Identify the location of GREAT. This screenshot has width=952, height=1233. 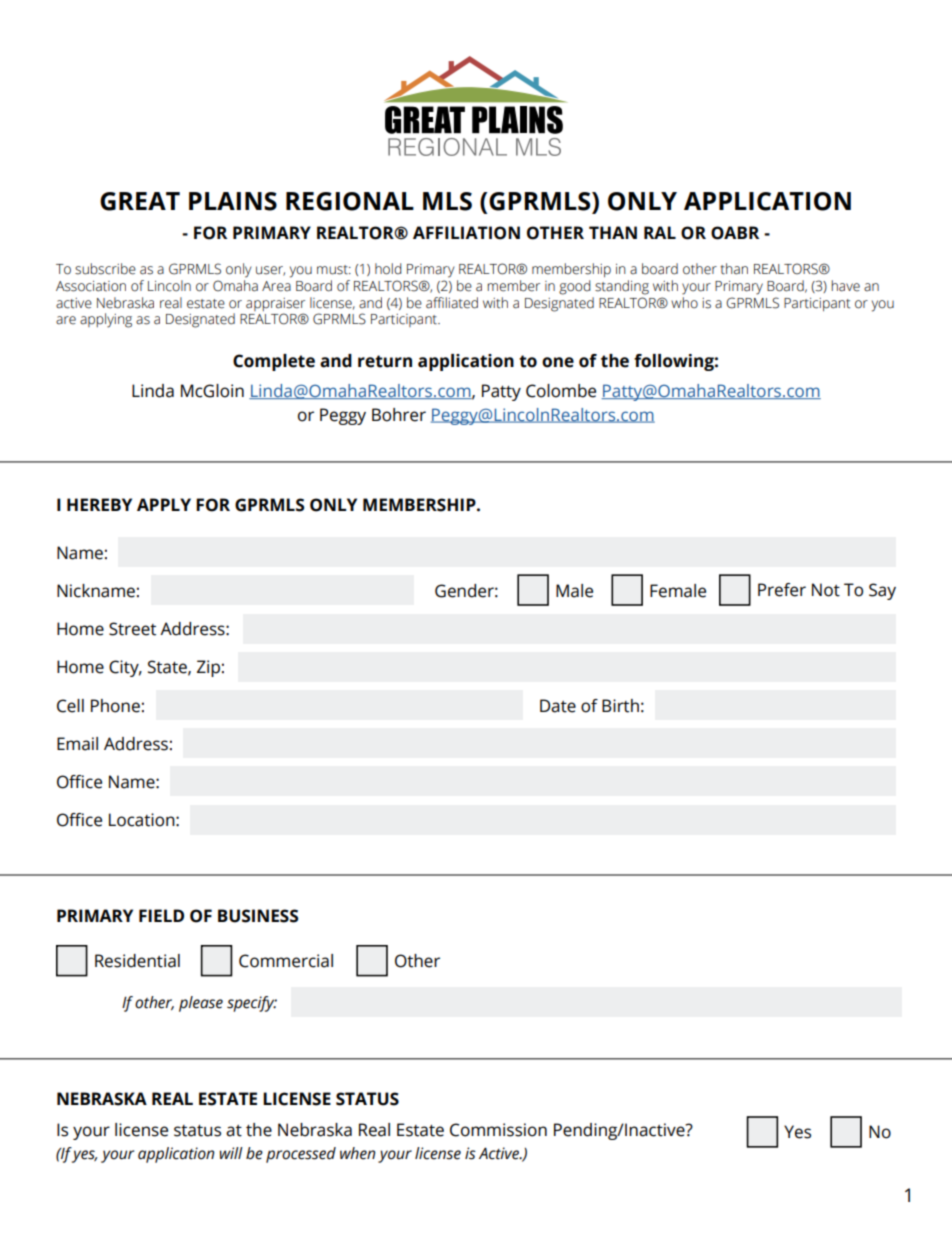
(140, 201).
